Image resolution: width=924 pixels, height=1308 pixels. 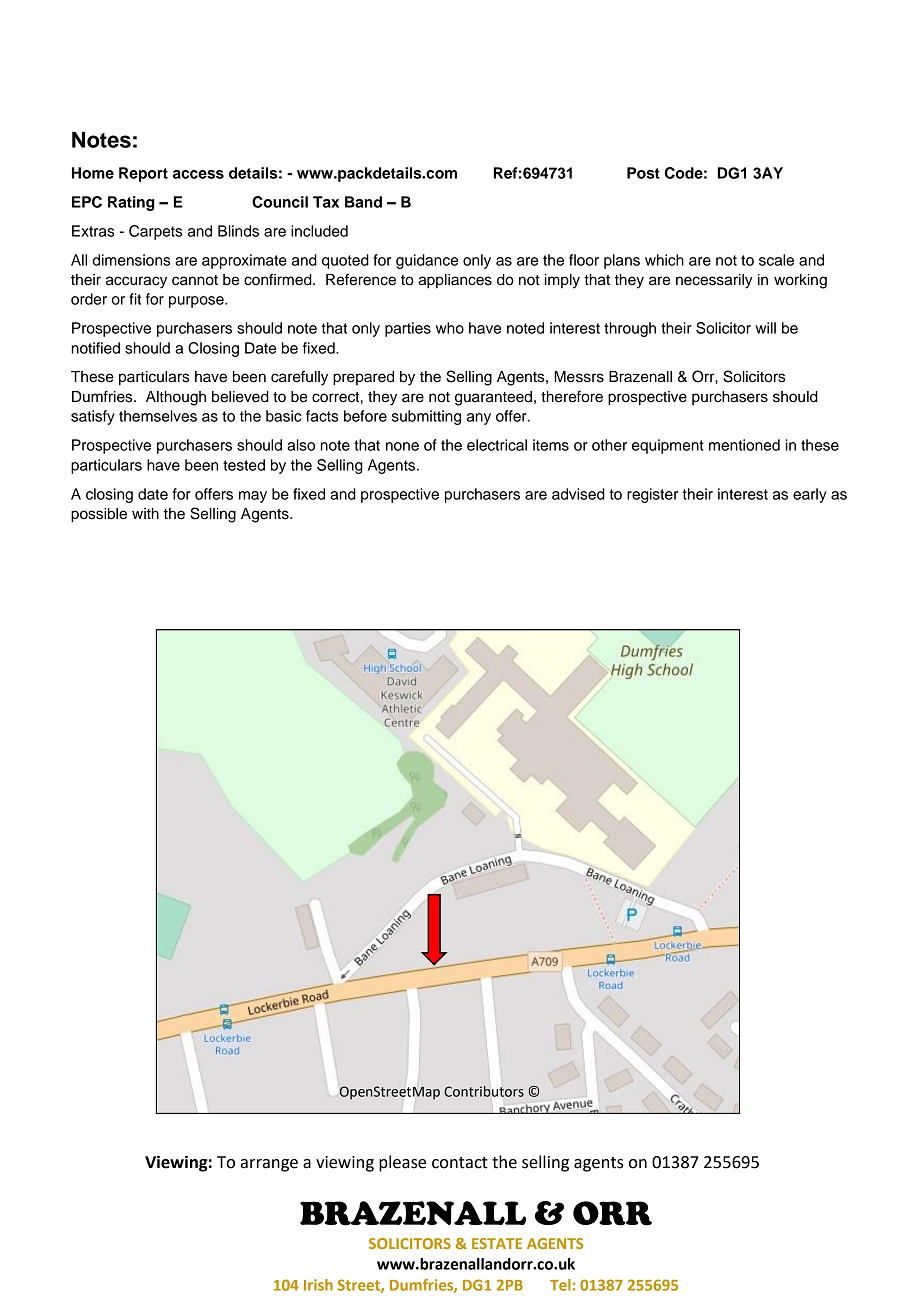 What do you see at coordinates (318, 1285) in the image?
I see `Irish` at bounding box center [318, 1285].
